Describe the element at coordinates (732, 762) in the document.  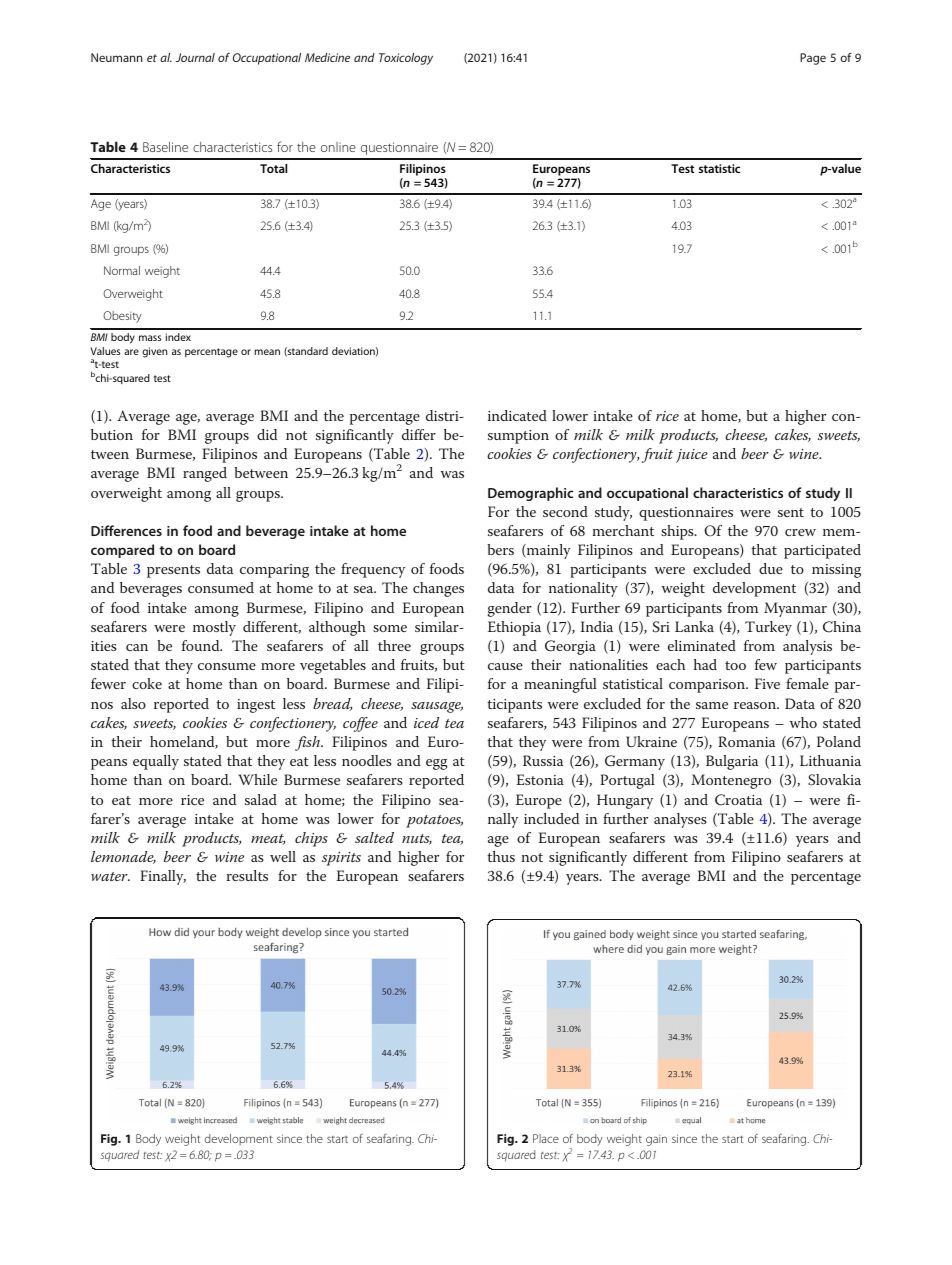
I see `Bulgaria` at that location.
